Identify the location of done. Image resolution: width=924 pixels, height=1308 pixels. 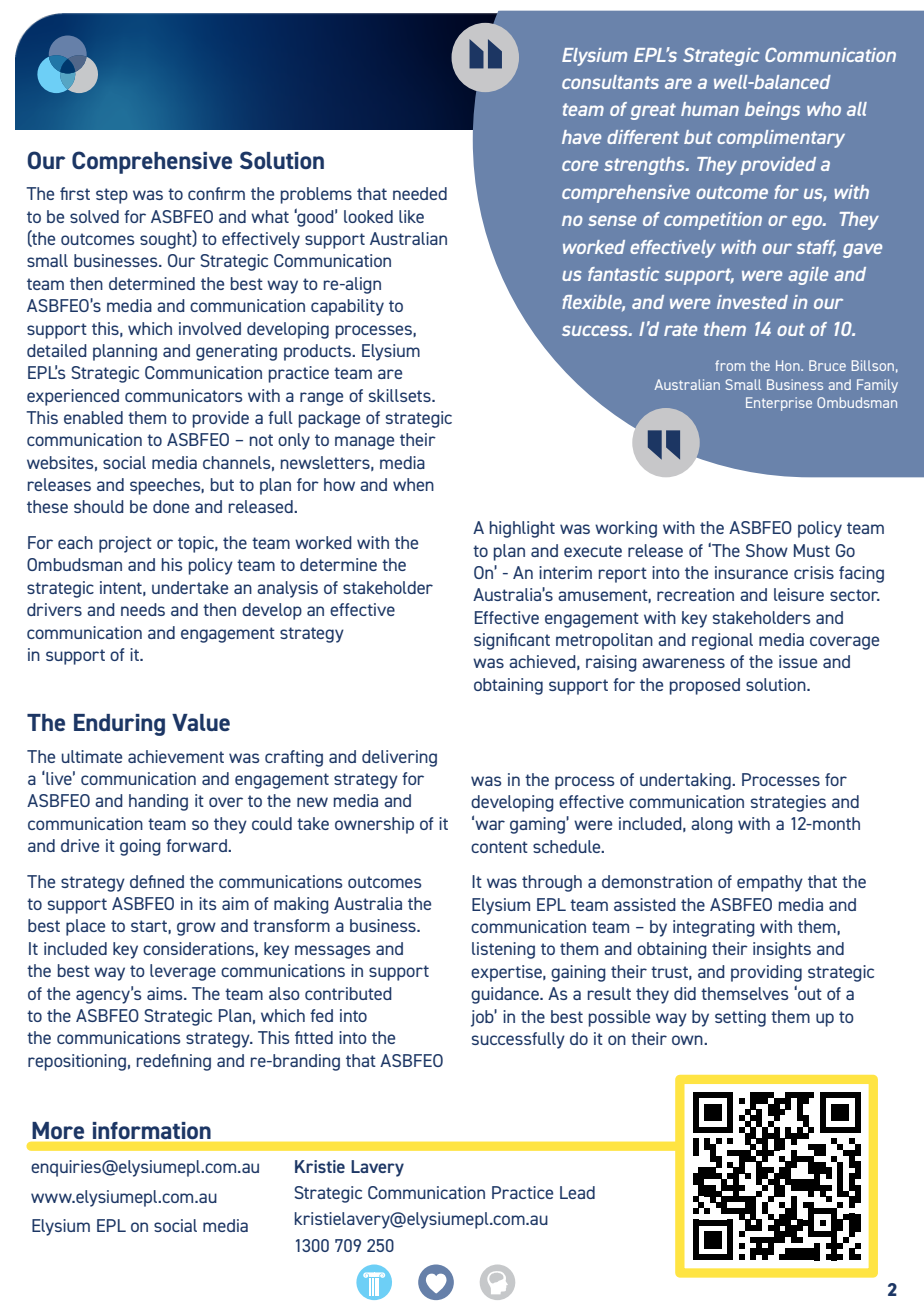
(171, 506).
